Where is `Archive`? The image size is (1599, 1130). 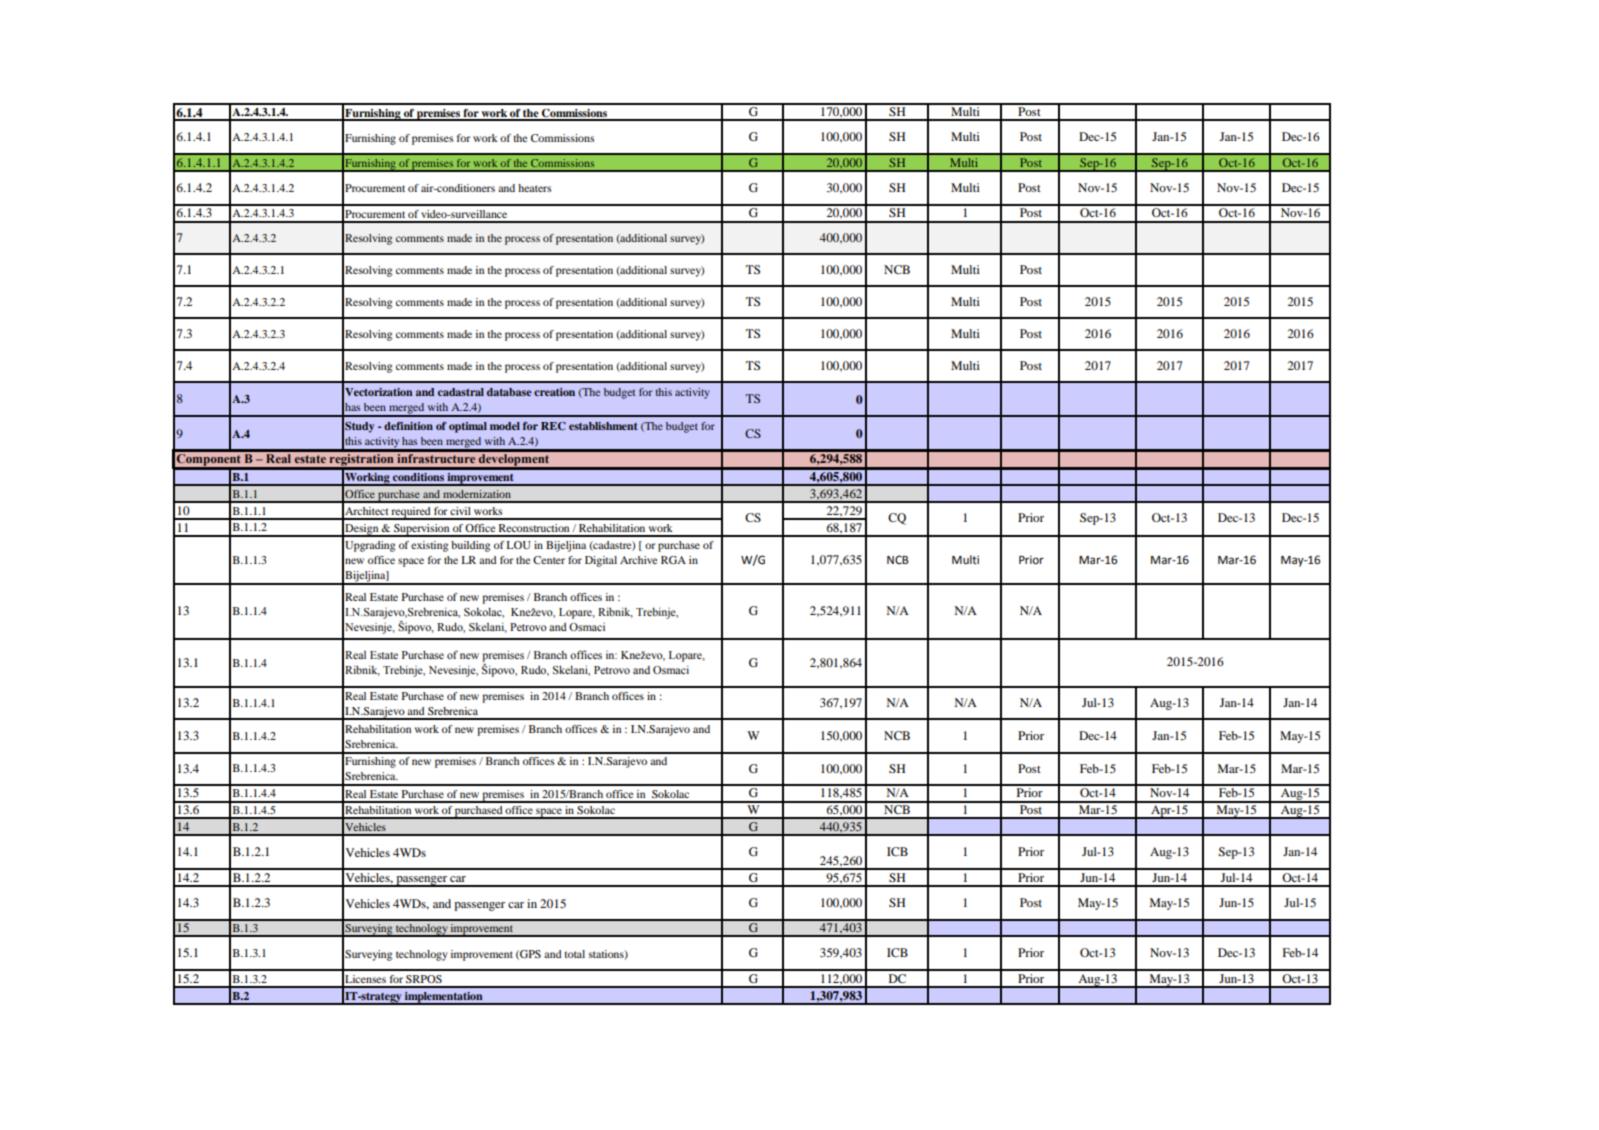
Archive is located at coordinates (638, 560).
